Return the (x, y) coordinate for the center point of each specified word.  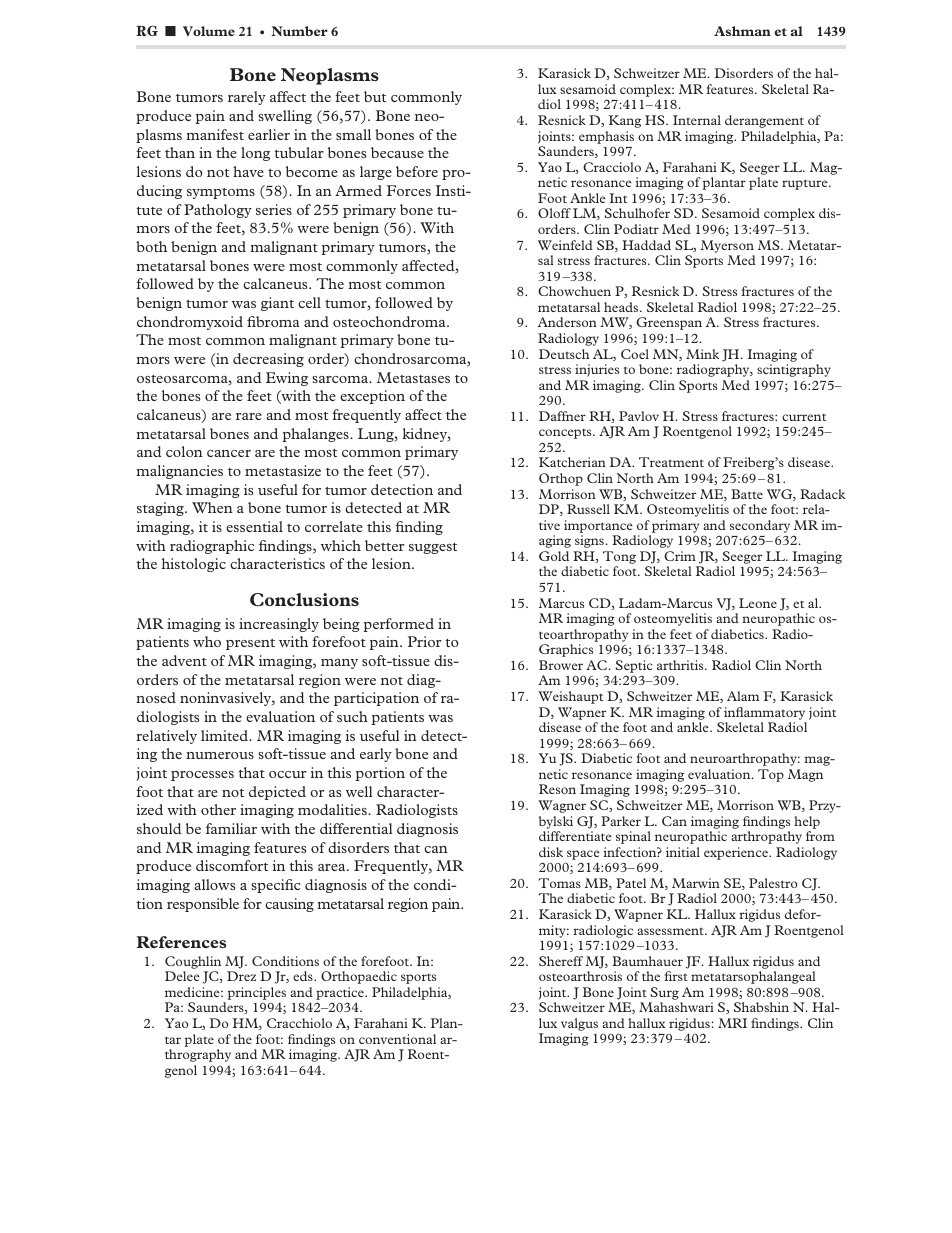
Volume (209, 31)
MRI (732, 1023)
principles (257, 993)
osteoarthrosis (580, 976)
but (375, 96)
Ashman (742, 31)
